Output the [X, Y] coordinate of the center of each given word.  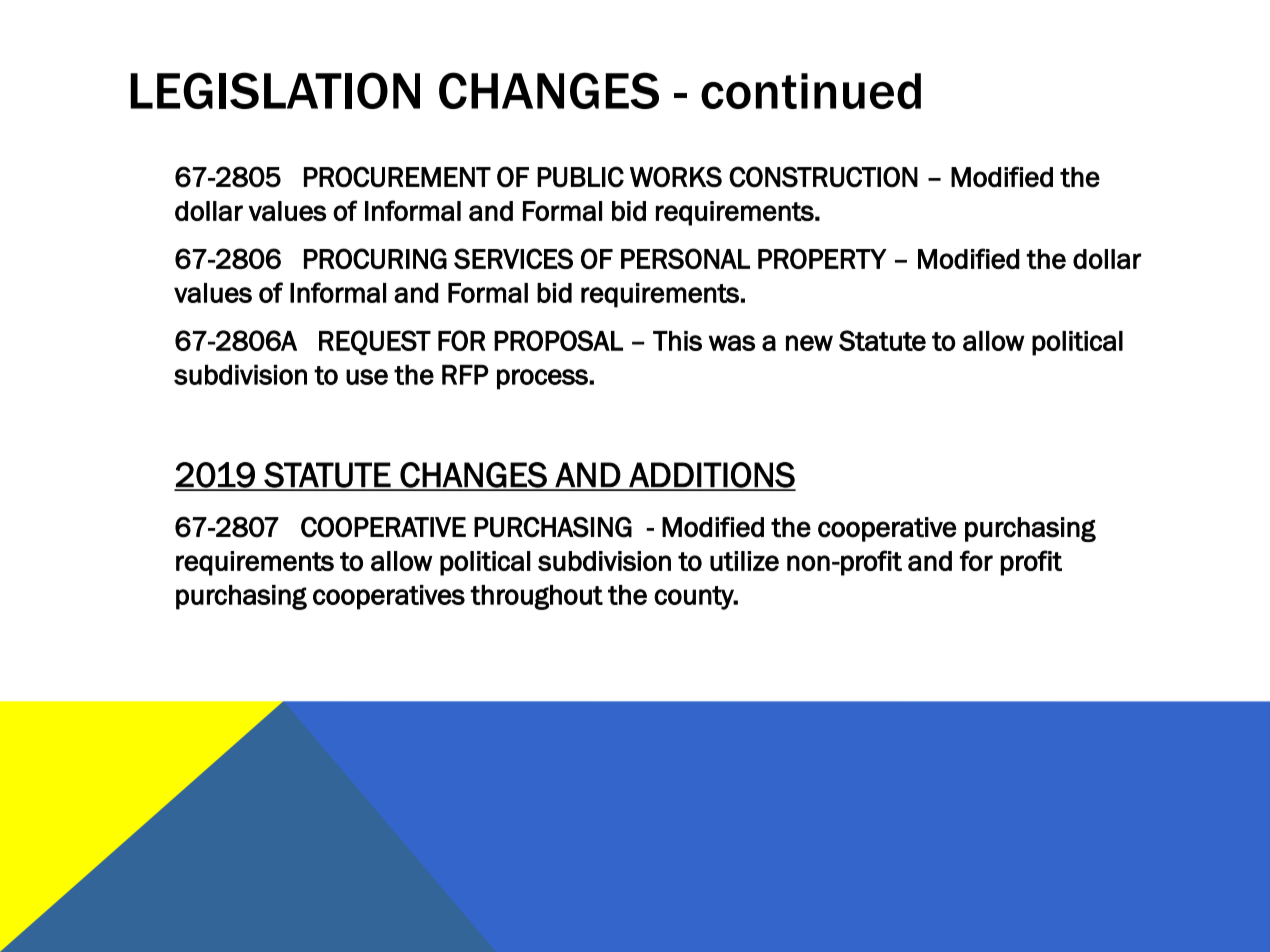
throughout [536, 597]
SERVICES [513, 258]
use [367, 377]
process [543, 379]
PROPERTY [822, 258]
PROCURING [375, 258]
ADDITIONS [711, 476]
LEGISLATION [275, 90]
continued [811, 91]
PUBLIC [580, 177]
